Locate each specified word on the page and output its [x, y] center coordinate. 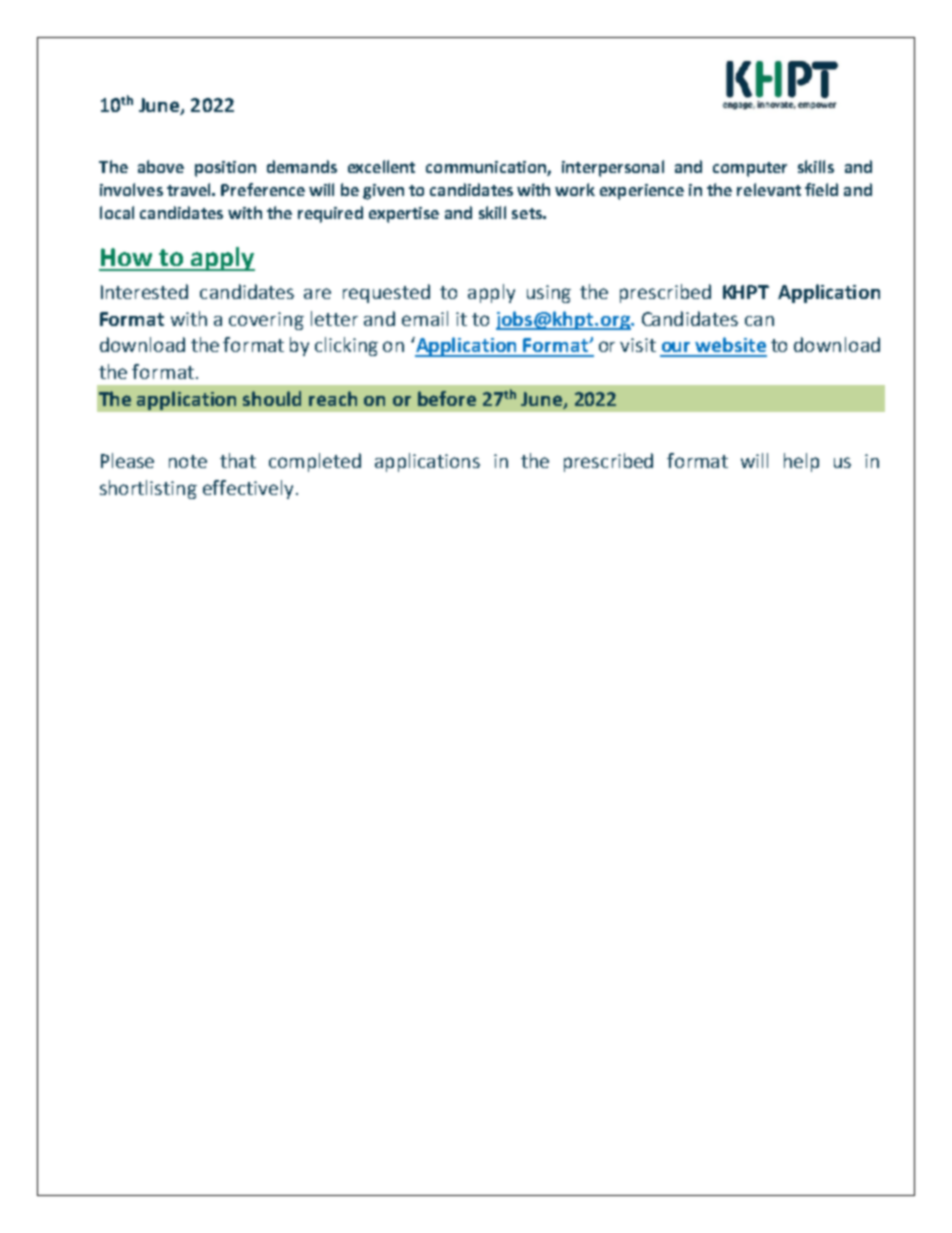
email [425, 318]
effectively [250, 489]
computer [750, 169]
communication [487, 168]
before [447, 398]
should [272, 398]
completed [315, 462]
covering [266, 321]
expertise [404, 215]
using [549, 294]
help [801, 462]
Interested [144, 291]
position [225, 169]
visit [638, 345]
